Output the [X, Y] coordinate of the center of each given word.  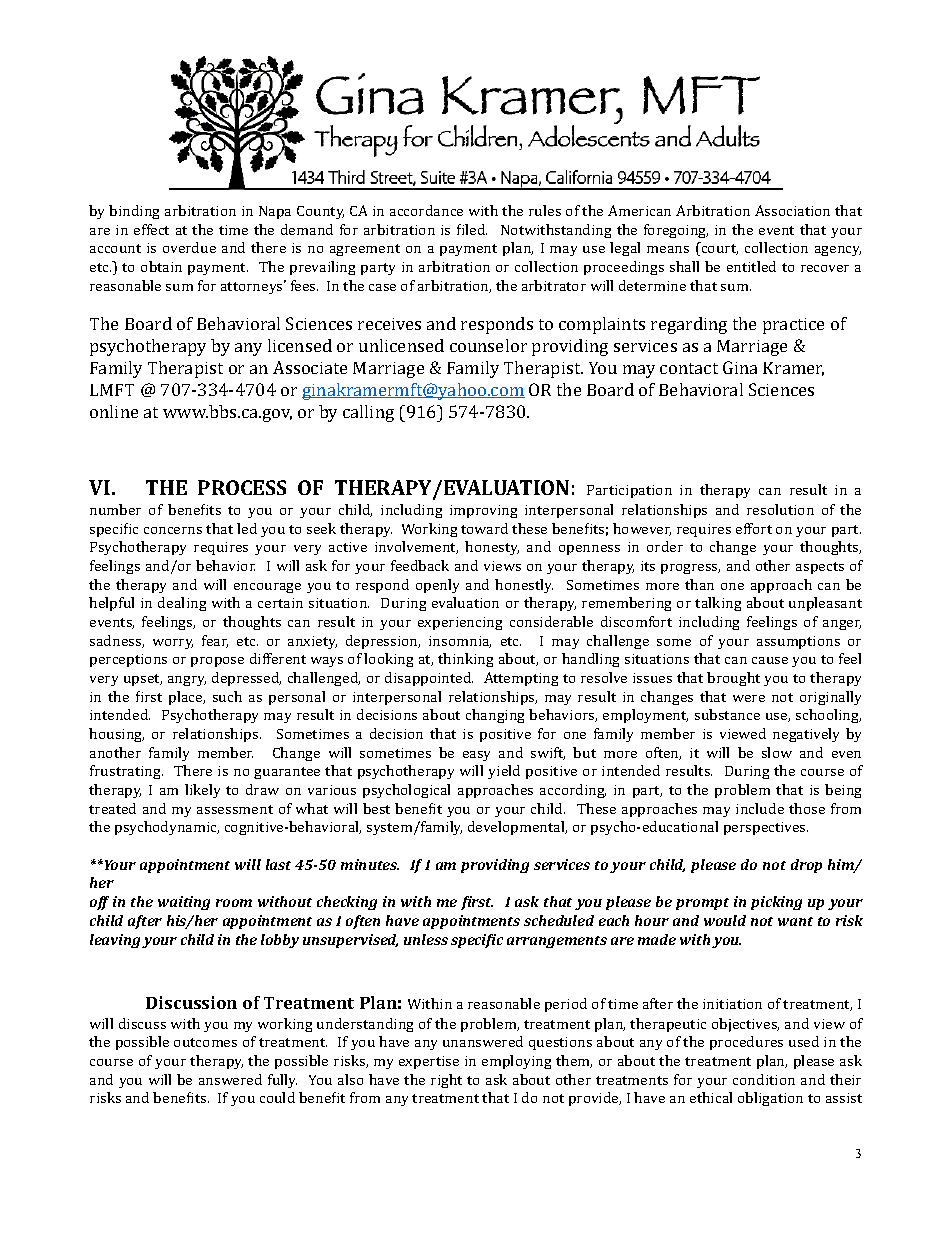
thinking [465, 660]
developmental [517, 828]
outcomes [205, 1042]
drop [806, 866]
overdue [189, 247]
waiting [184, 903]
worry [173, 644]
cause [770, 660]
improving [483, 511]
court [718, 249]
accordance [426, 210]
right [446, 1081]
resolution [780, 509]
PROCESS [242, 487]
